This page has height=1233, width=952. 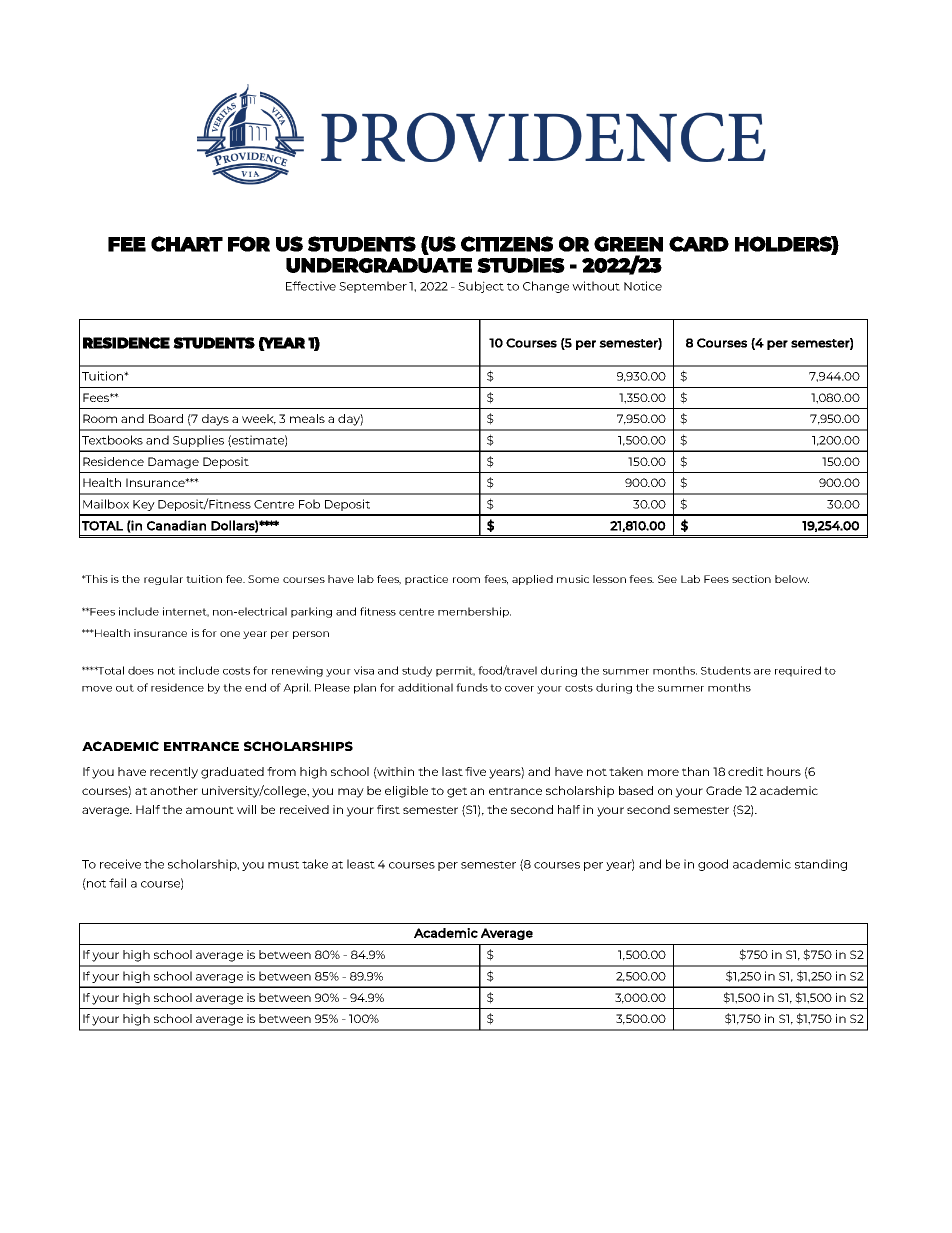 I want to click on least, so click(x=361, y=864).
